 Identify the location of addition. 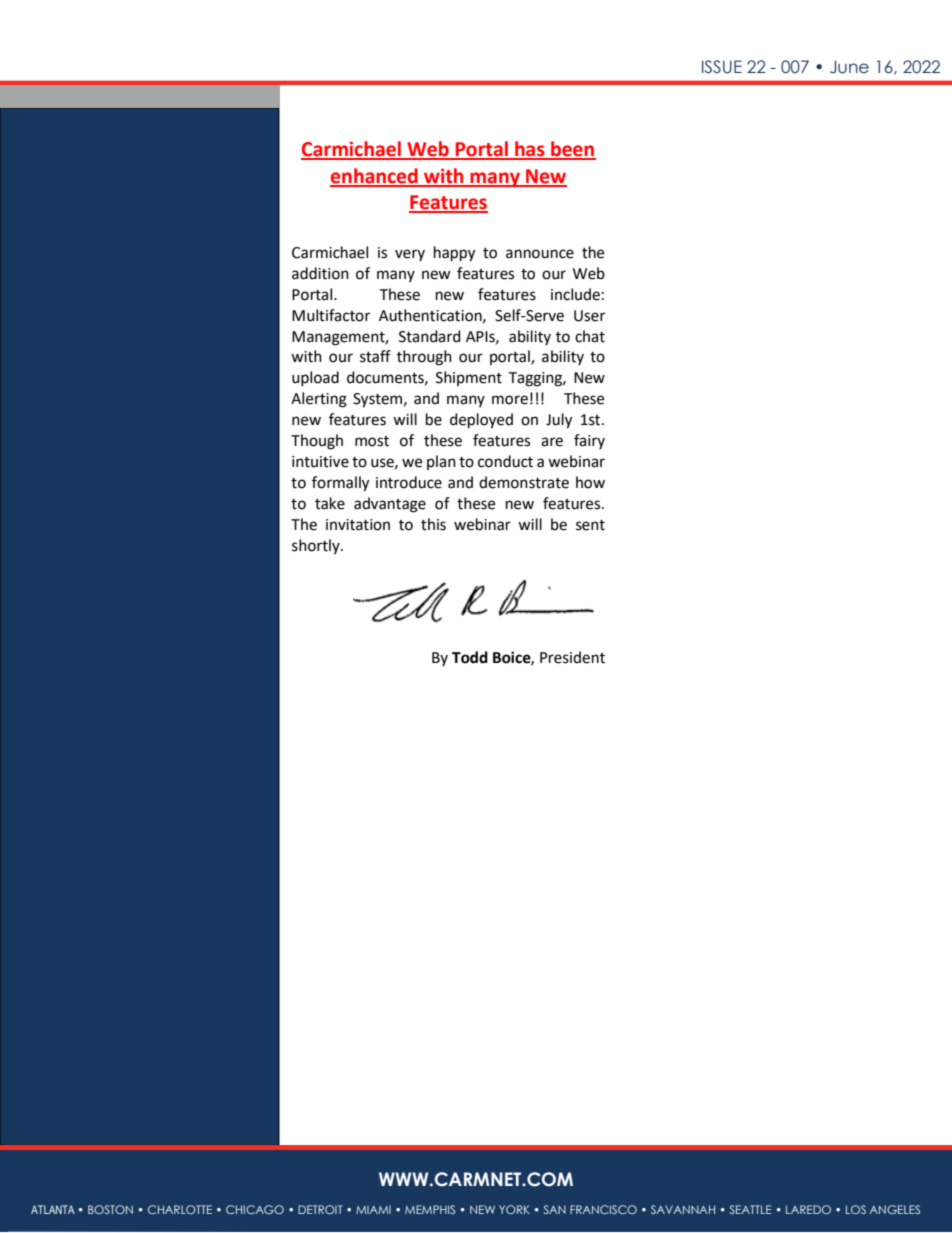
(320, 273).
